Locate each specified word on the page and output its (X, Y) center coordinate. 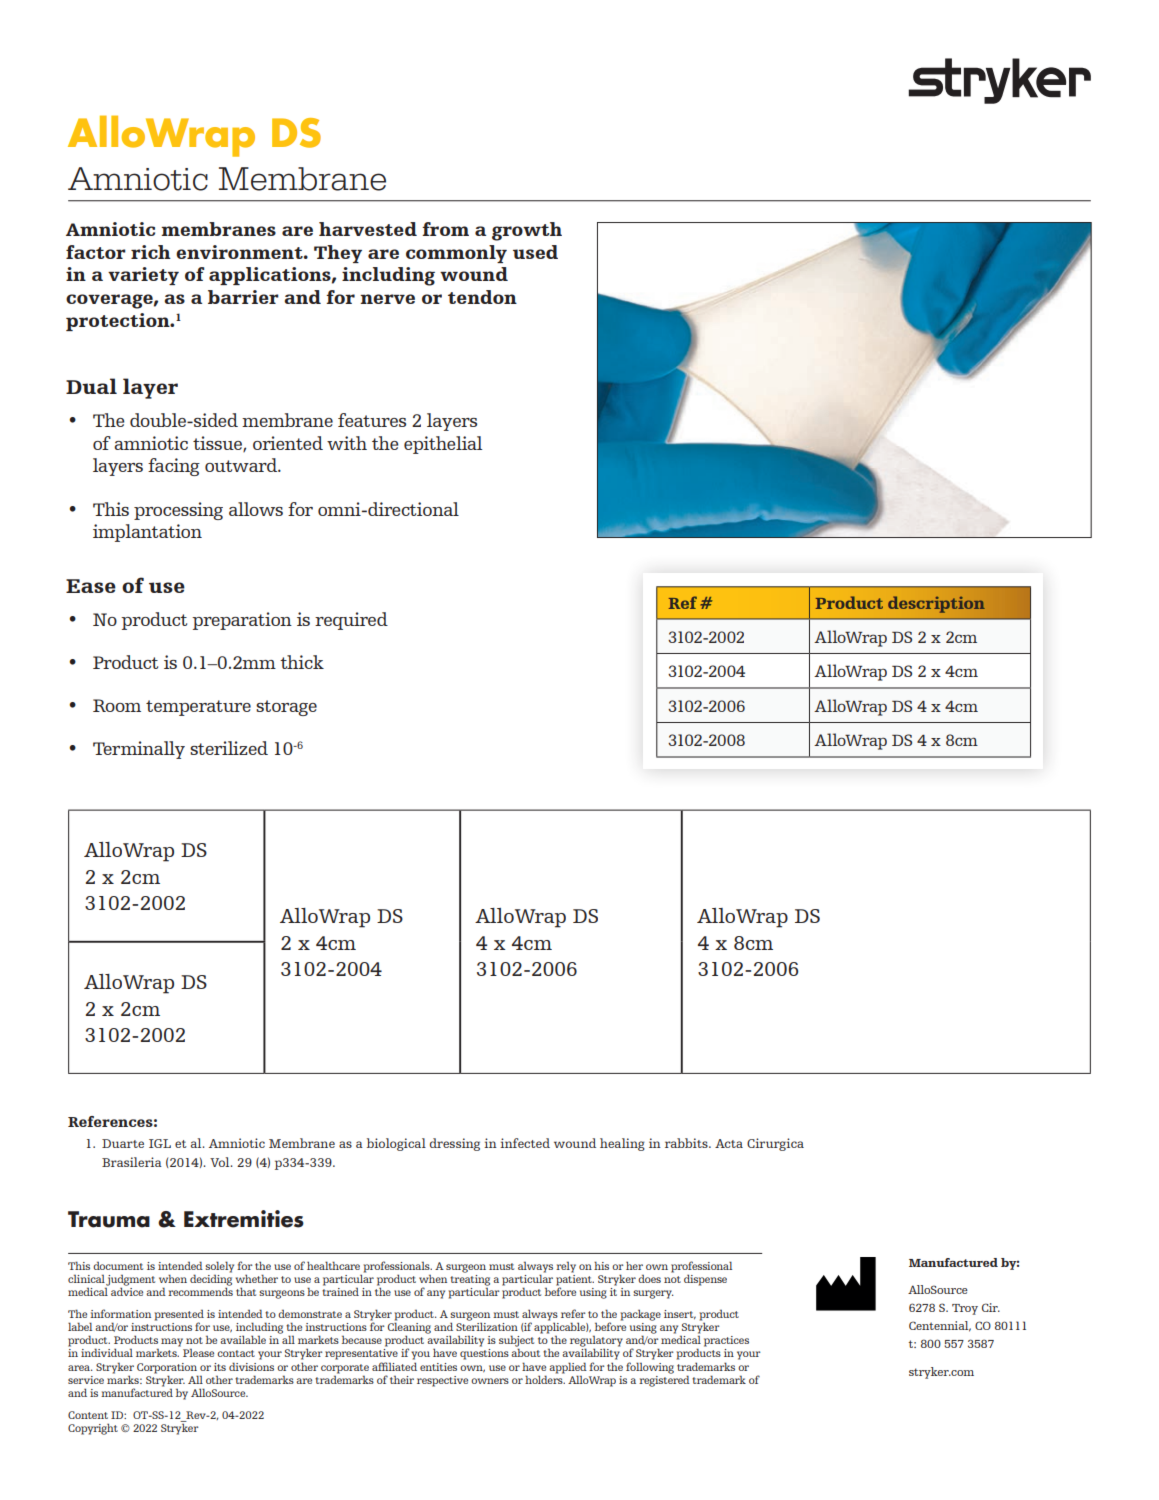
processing (178, 511)
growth (527, 231)
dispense (705, 1280)
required (351, 621)
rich (151, 252)
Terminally (139, 750)
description (936, 604)
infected (525, 1143)
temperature (198, 708)
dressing (455, 1144)
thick (302, 662)
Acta (729, 1143)
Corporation (167, 1368)
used (535, 252)
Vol (221, 1162)
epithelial (443, 445)
